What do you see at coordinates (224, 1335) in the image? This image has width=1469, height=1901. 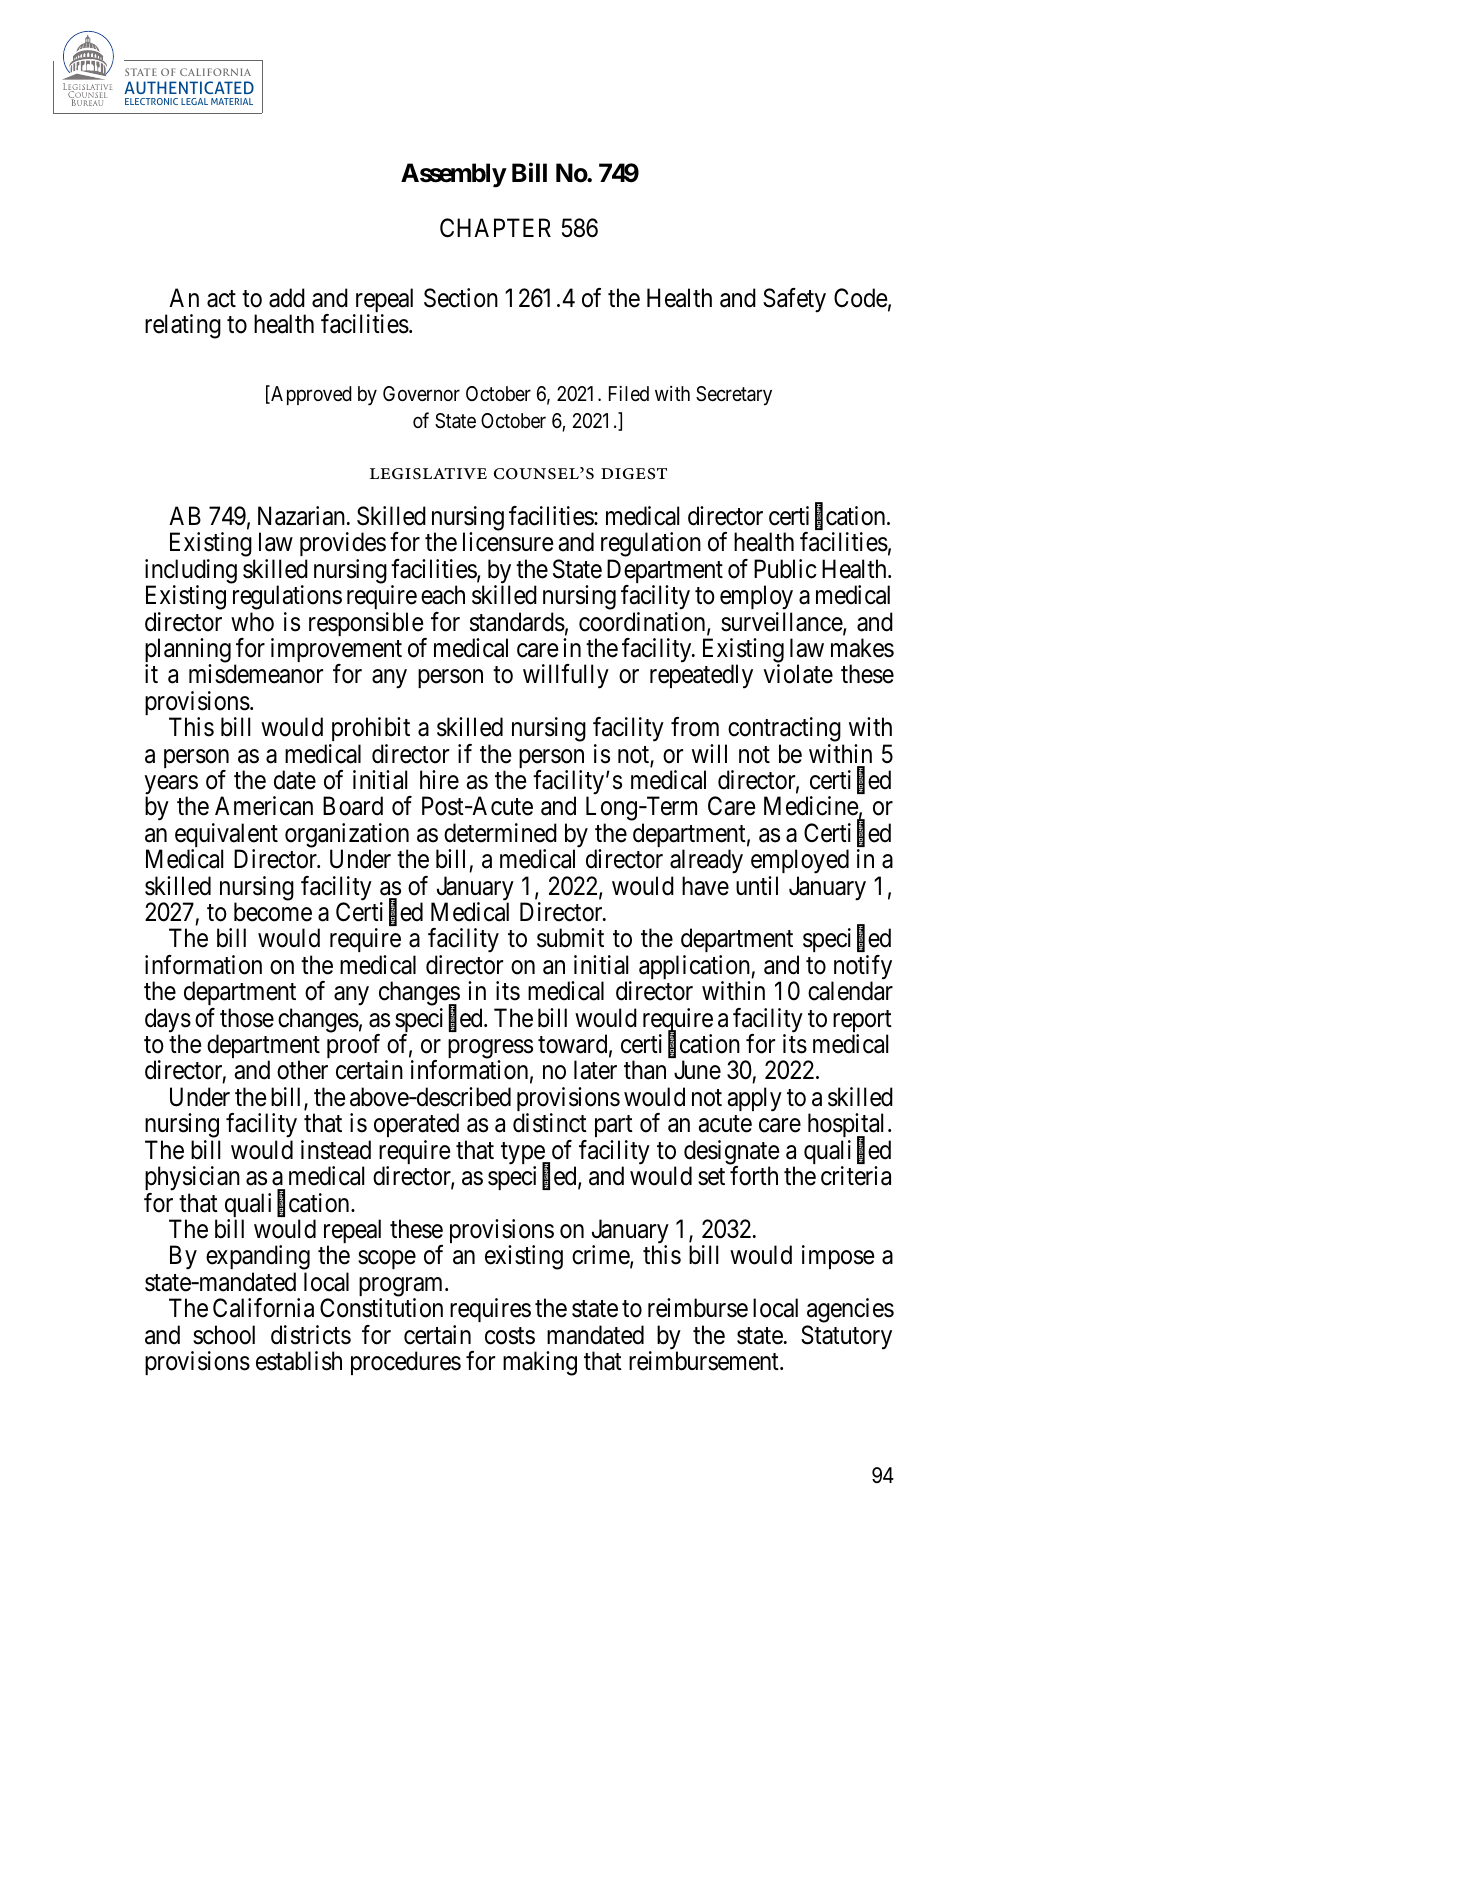 I see `school` at bounding box center [224, 1335].
